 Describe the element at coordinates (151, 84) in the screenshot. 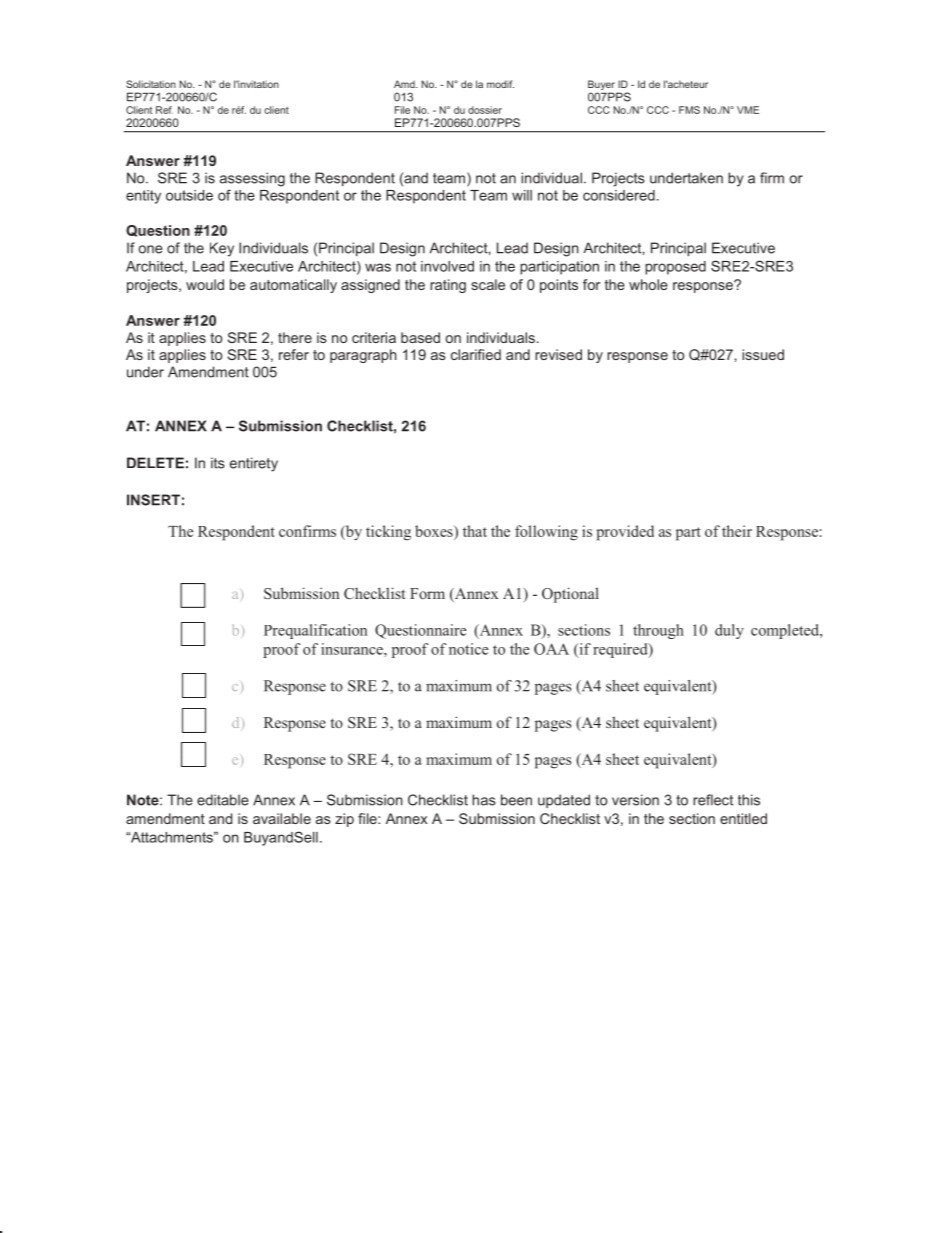

I see `Solicitation` at that location.
